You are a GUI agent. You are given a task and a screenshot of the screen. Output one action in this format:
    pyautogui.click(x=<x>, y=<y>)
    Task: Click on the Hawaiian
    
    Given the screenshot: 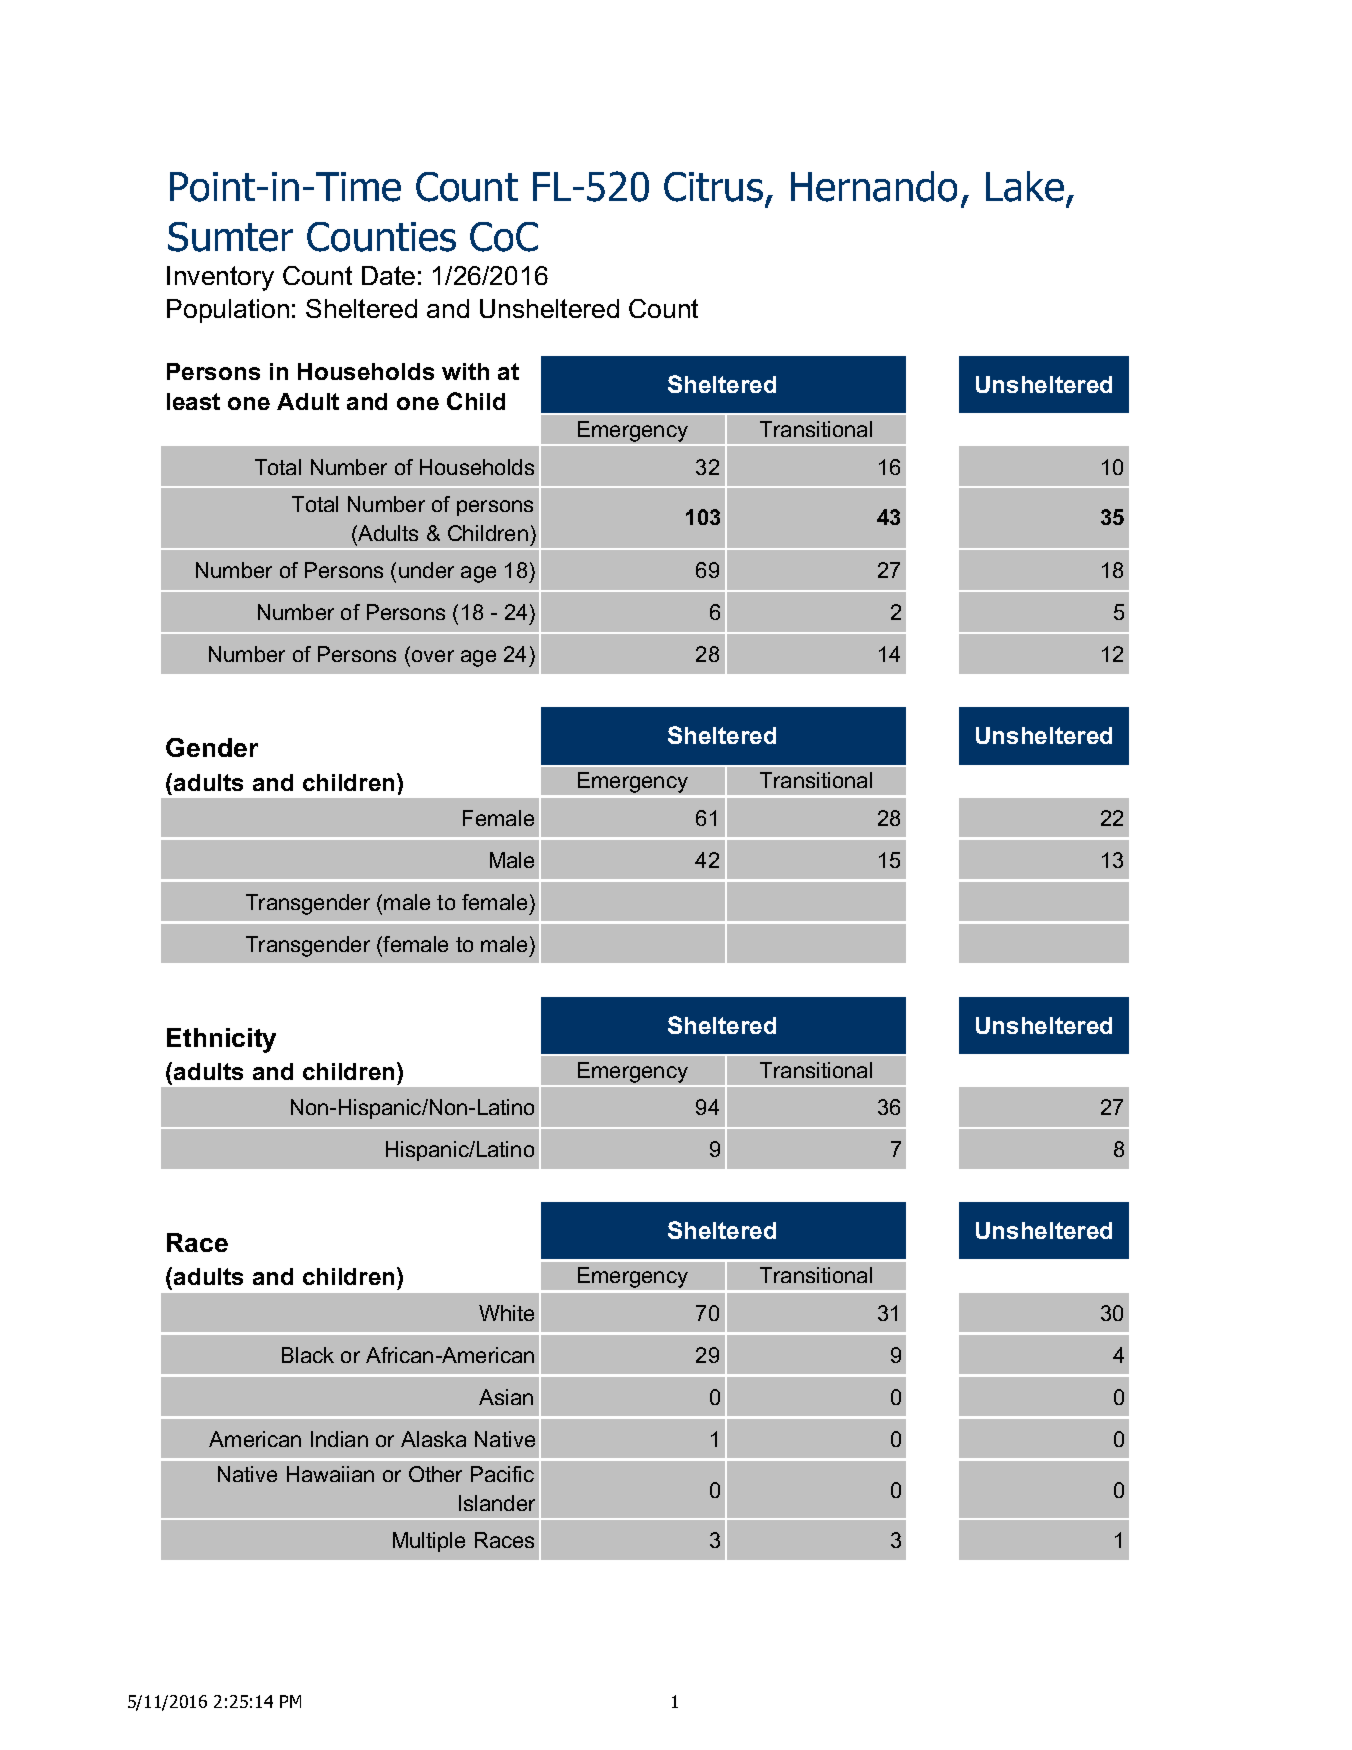 What is the action you would take?
    pyautogui.click(x=330, y=1474)
